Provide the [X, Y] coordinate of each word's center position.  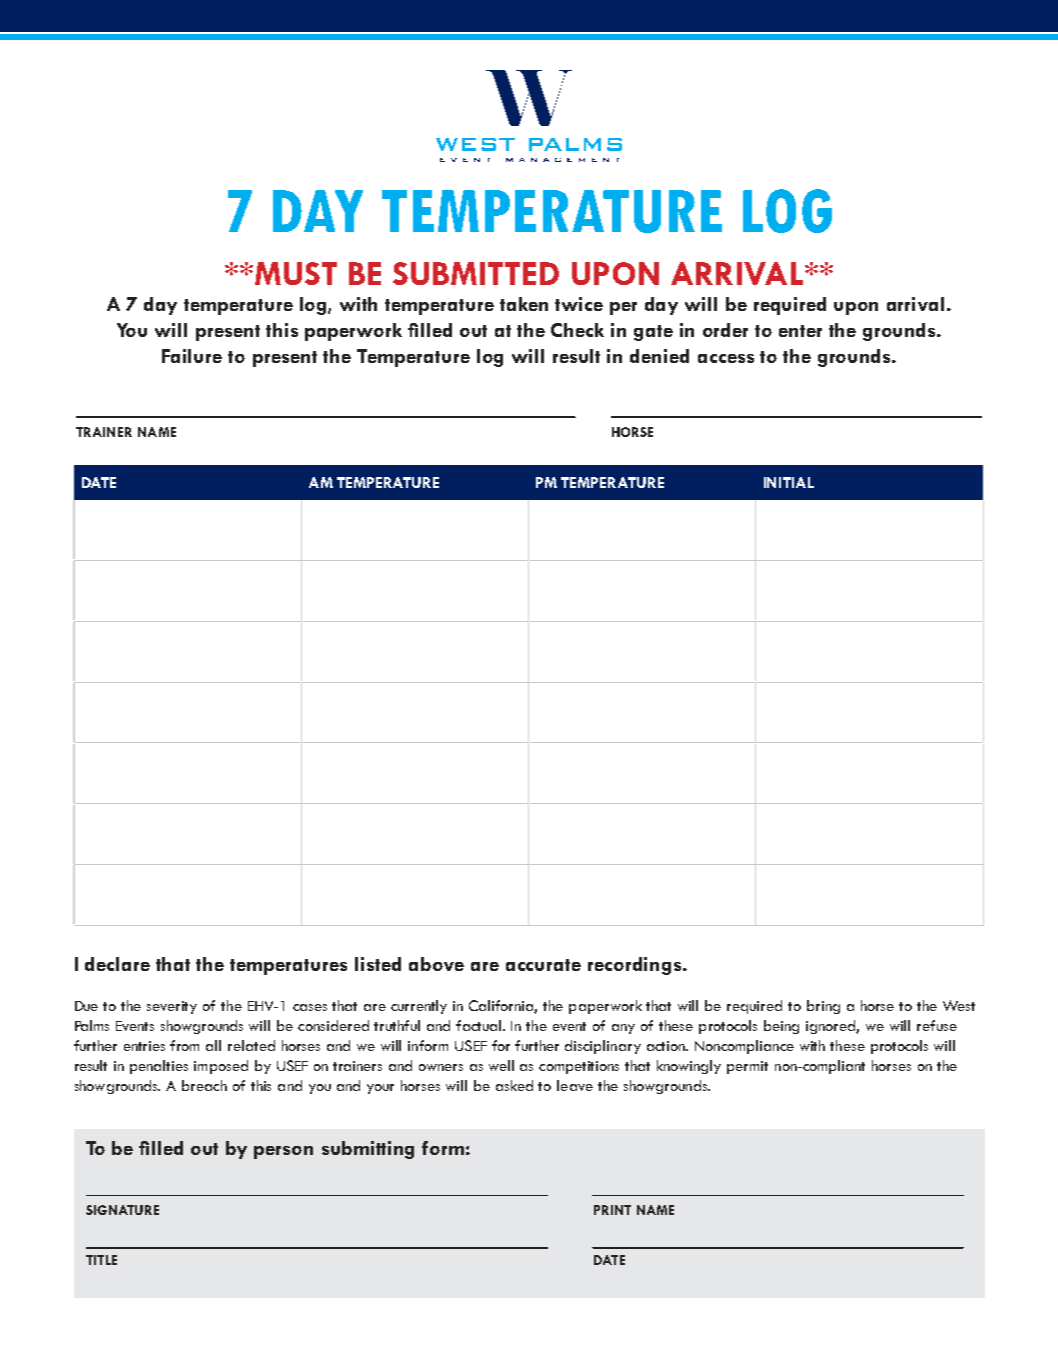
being [781, 1027]
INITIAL [789, 482]
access [726, 358]
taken [524, 304]
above [436, 964]
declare [117, 964]
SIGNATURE [122, 1210]
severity [172, 1007]
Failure [192, 356]
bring [823, 1007]
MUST [296, 273]
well [501, 1065]
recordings [636, 966]
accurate [543, 965]
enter [800, 331]
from [184, 1045]
